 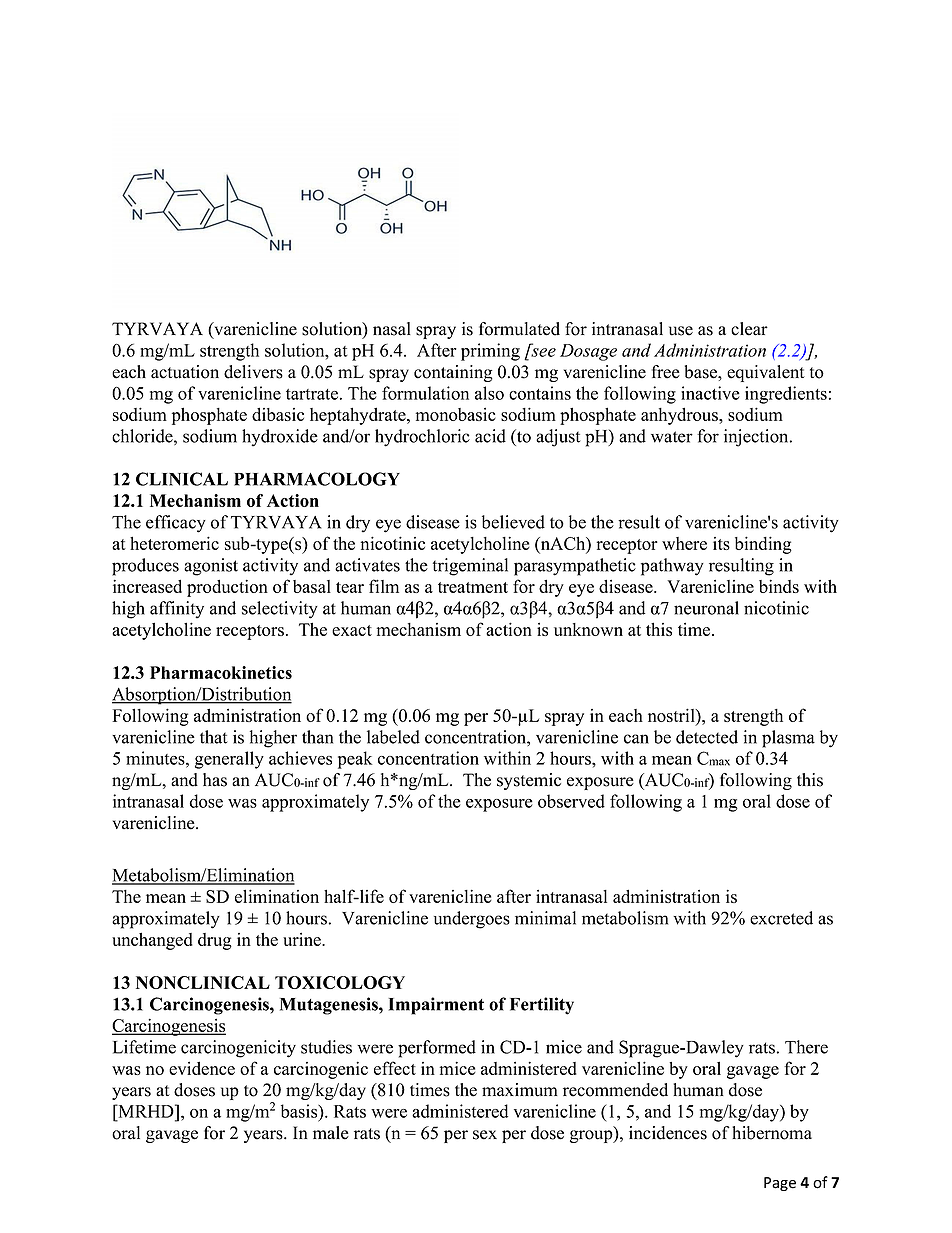 I want to click on generally, so click(x=229, y=760).
